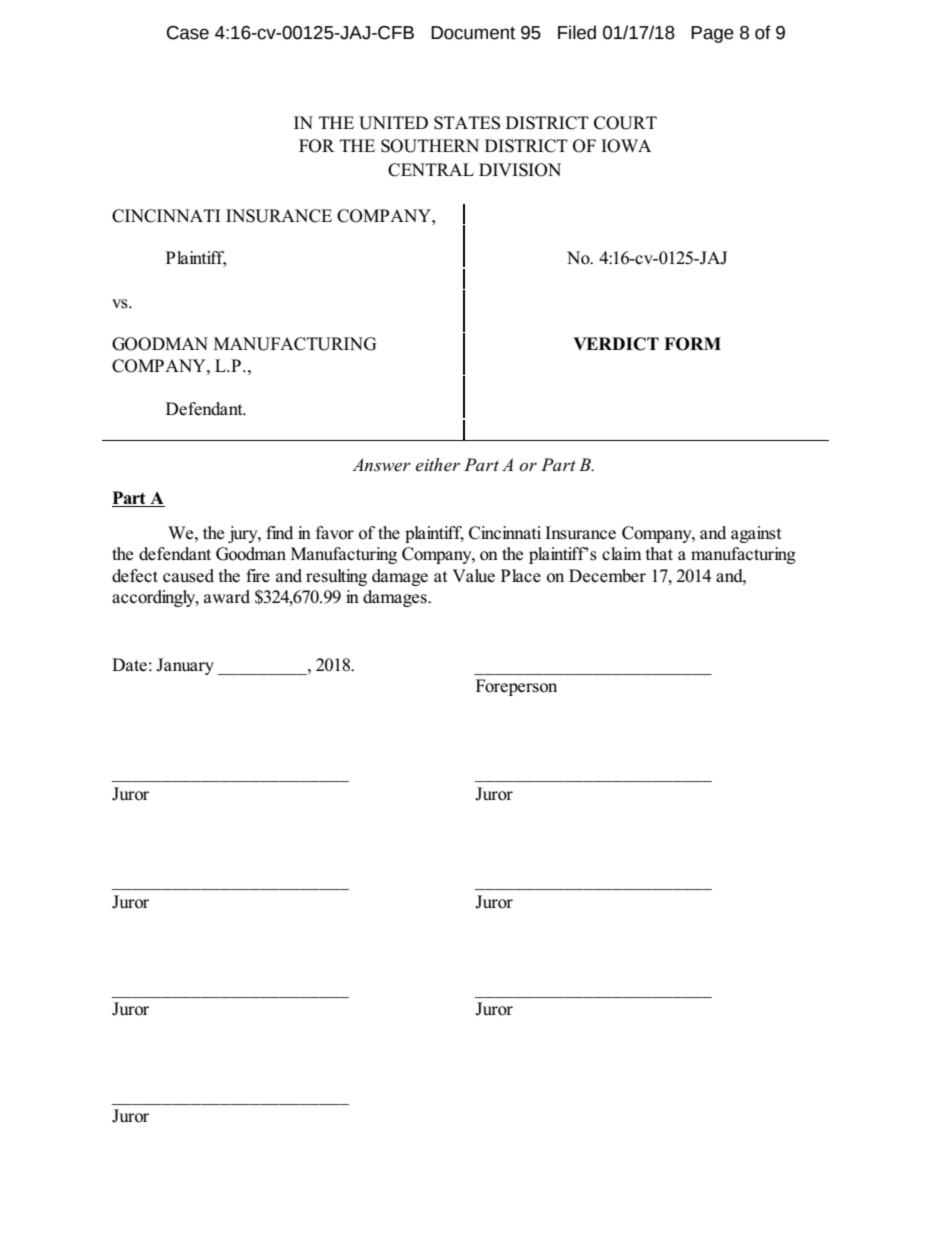 This screenshot has height=1233, width=952. I want to click on favor, so click(335, 533).
